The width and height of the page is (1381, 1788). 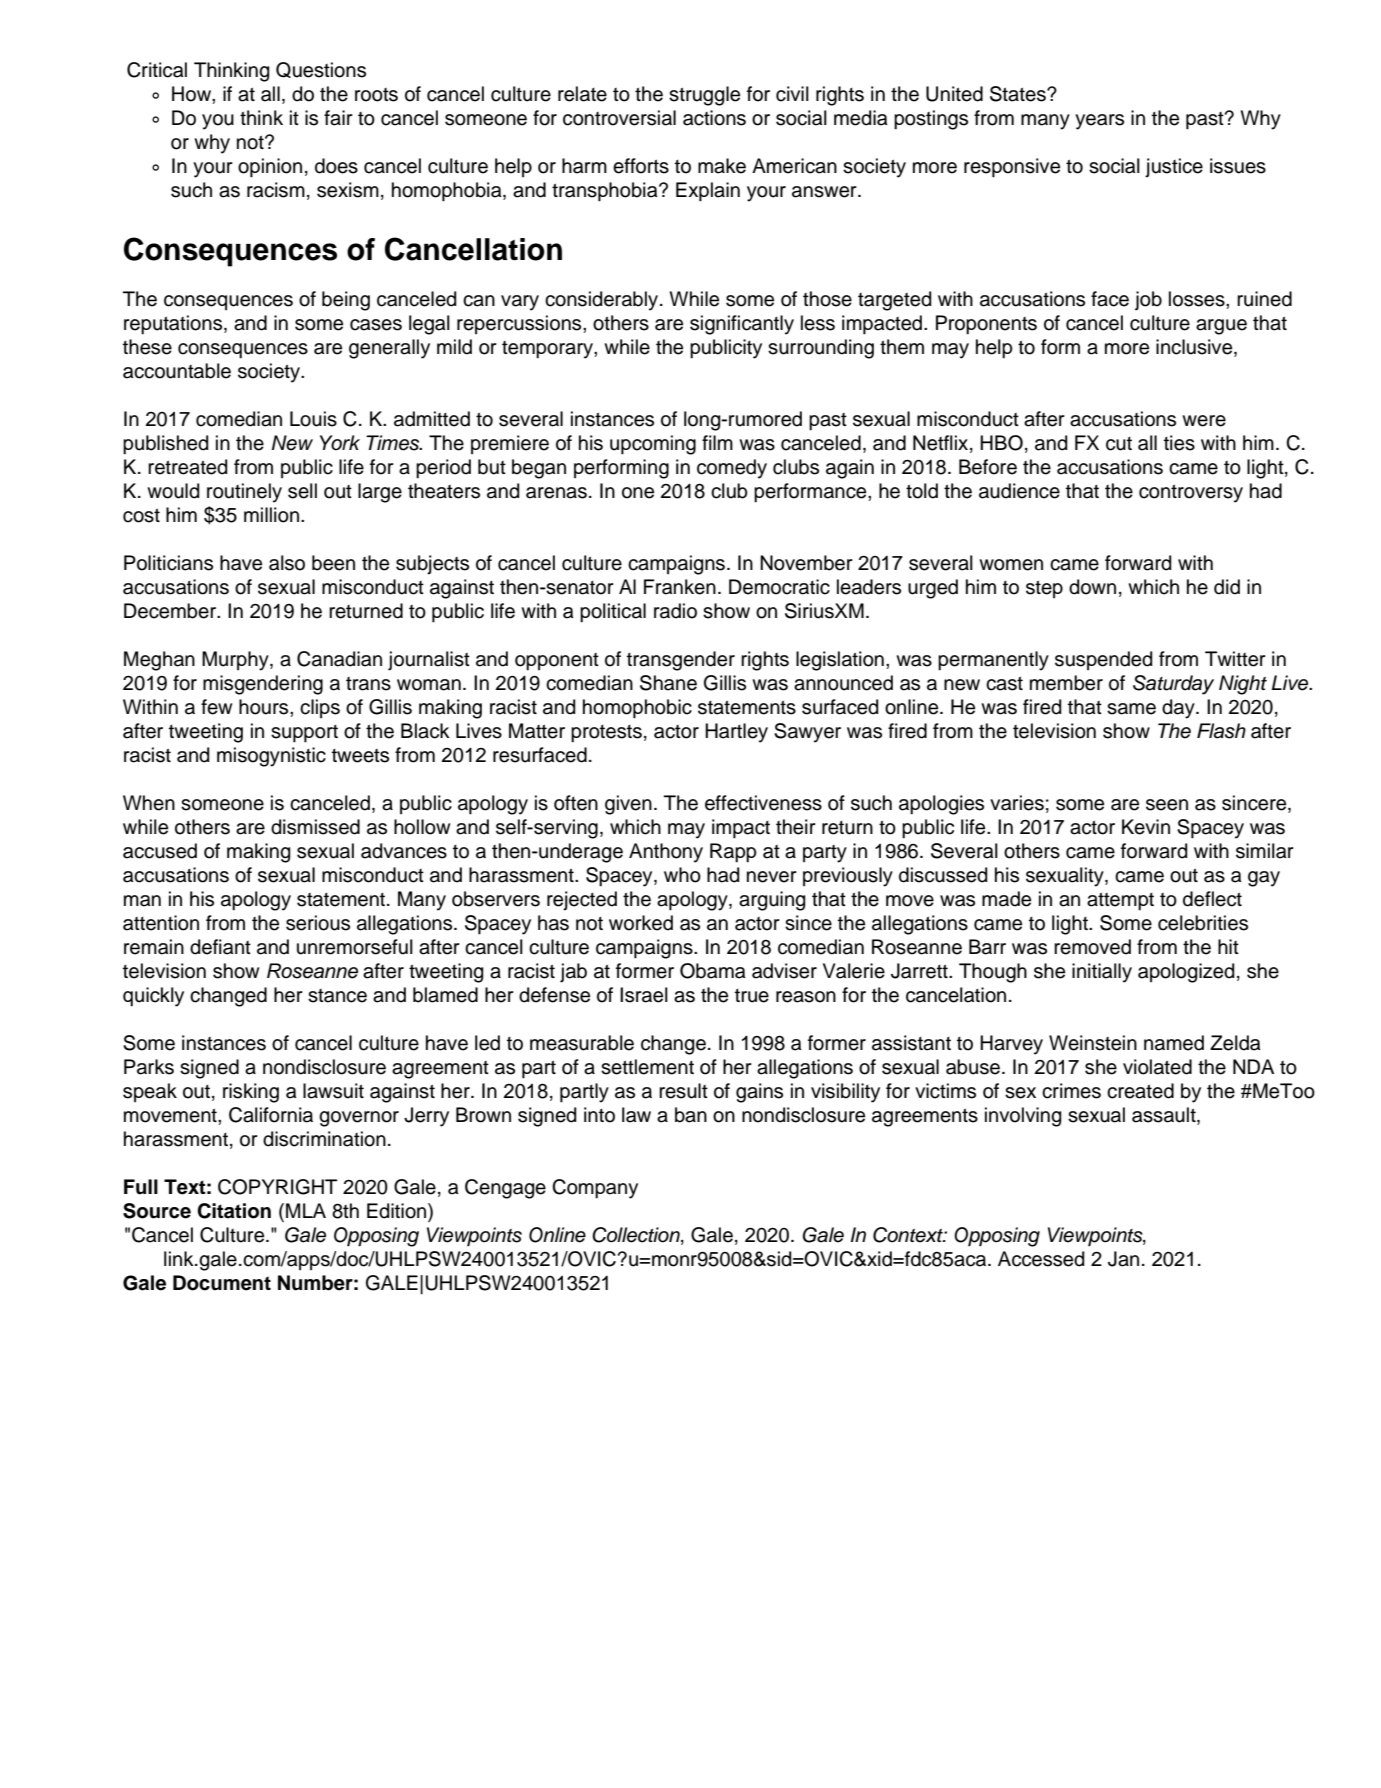 I want to click on fair, so click(x=338, y=118).
